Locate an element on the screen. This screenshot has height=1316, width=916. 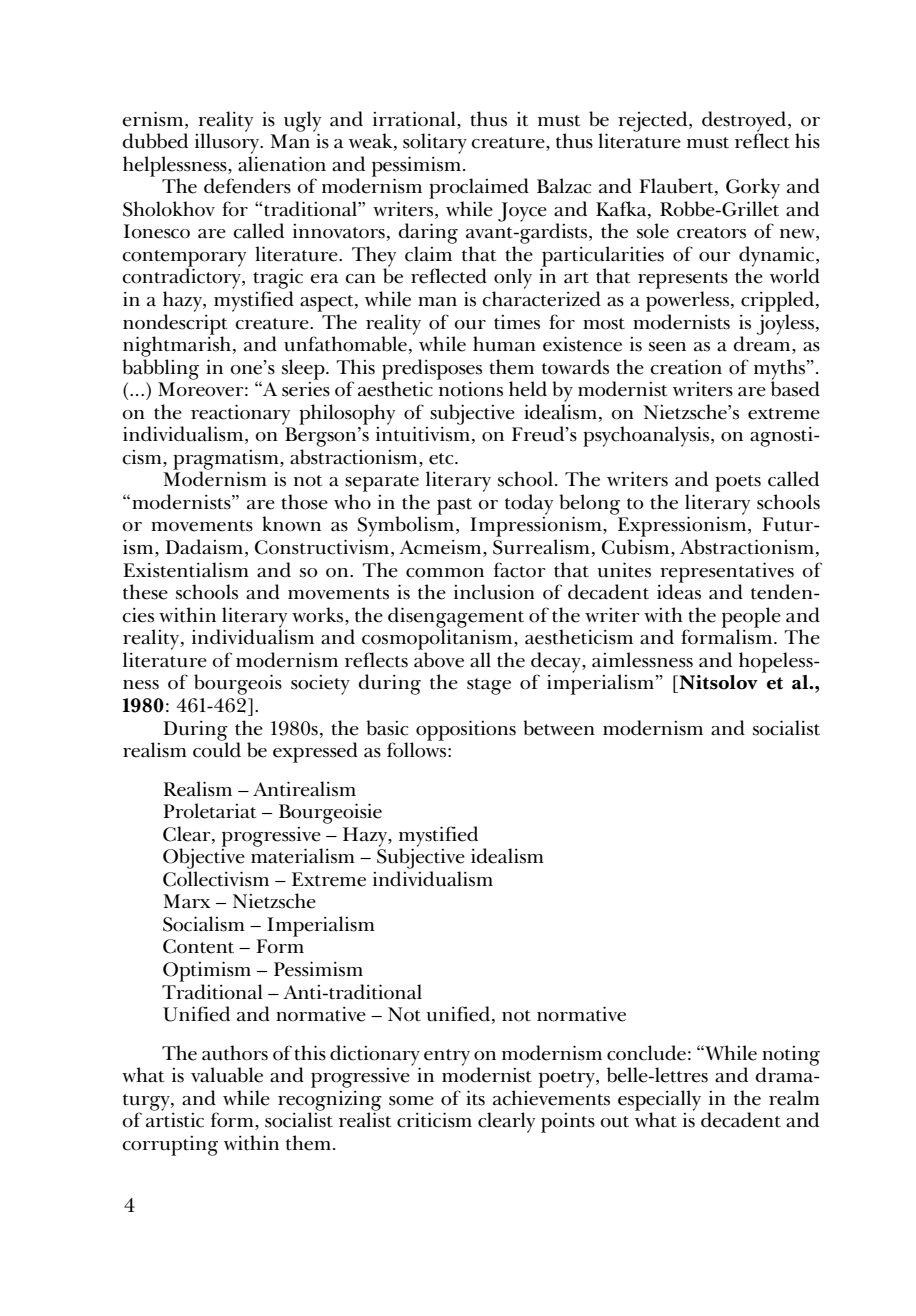
oppositions is located at coordinates (466, 730).
